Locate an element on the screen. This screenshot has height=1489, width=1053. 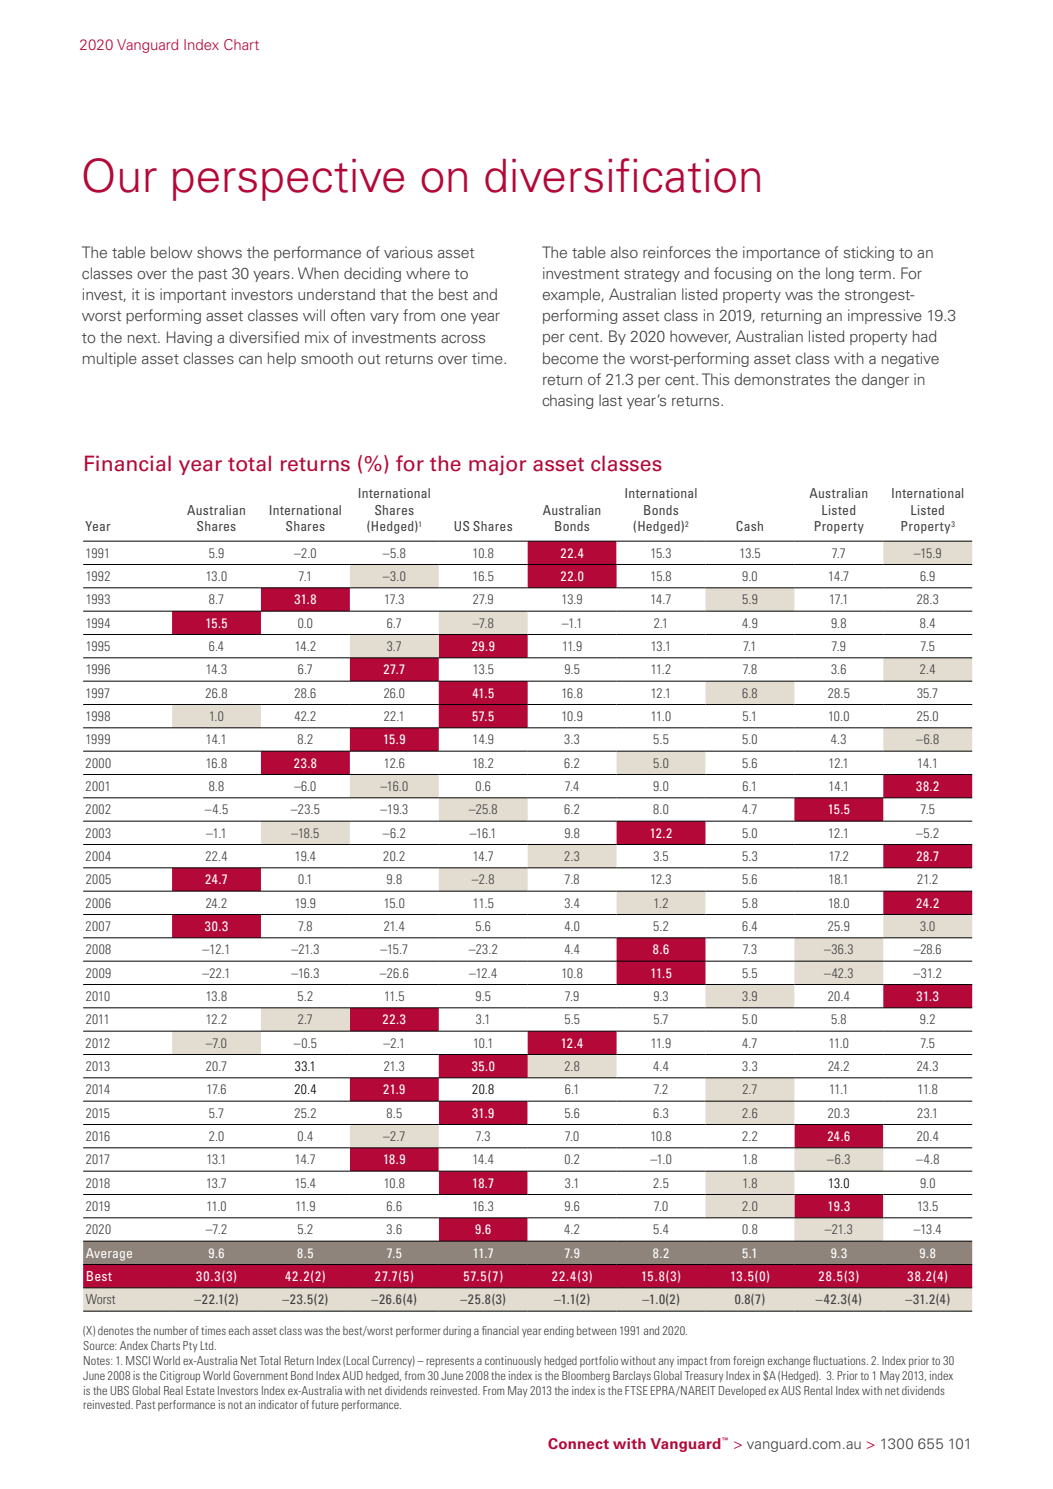
sticking is located at coordinates (869, 253).
